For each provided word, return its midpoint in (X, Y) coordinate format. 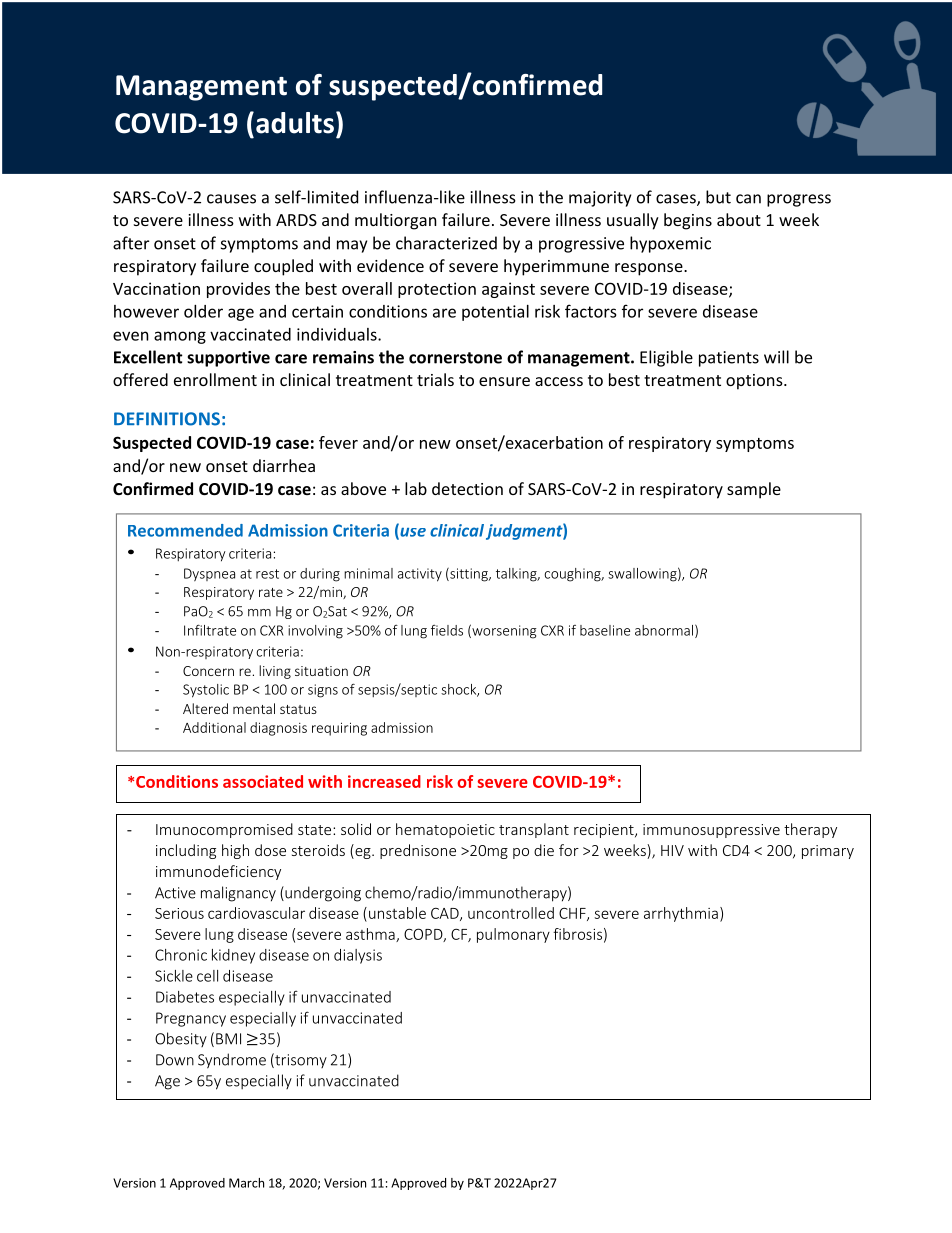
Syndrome (232, 1061)
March (246, 1183)
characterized (446, 243)
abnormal (664, 630)
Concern (208, 671)
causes (231, 199)
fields (447, 630)
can (748, 199)
